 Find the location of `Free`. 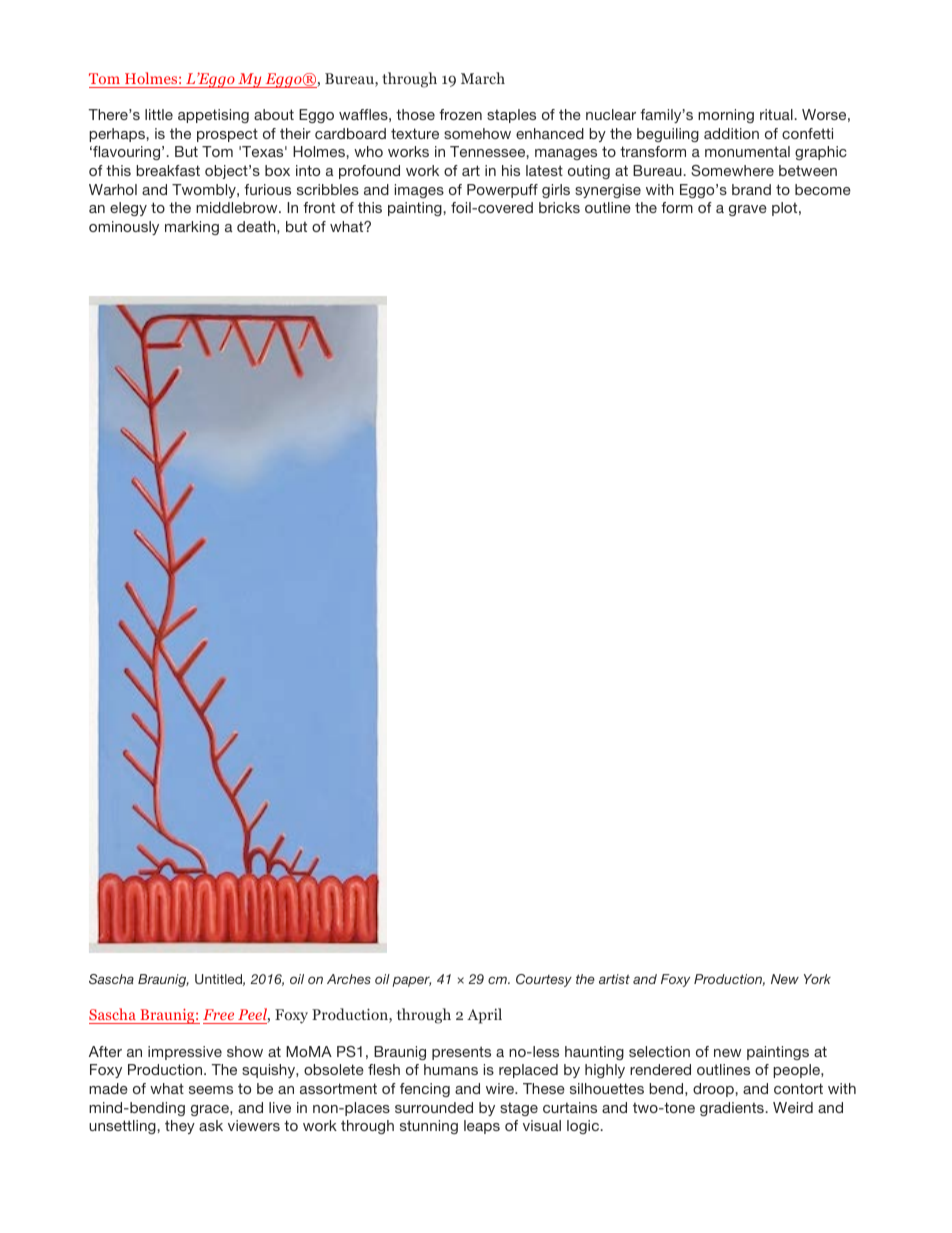

Free is located at coordinates (218, 1014).
